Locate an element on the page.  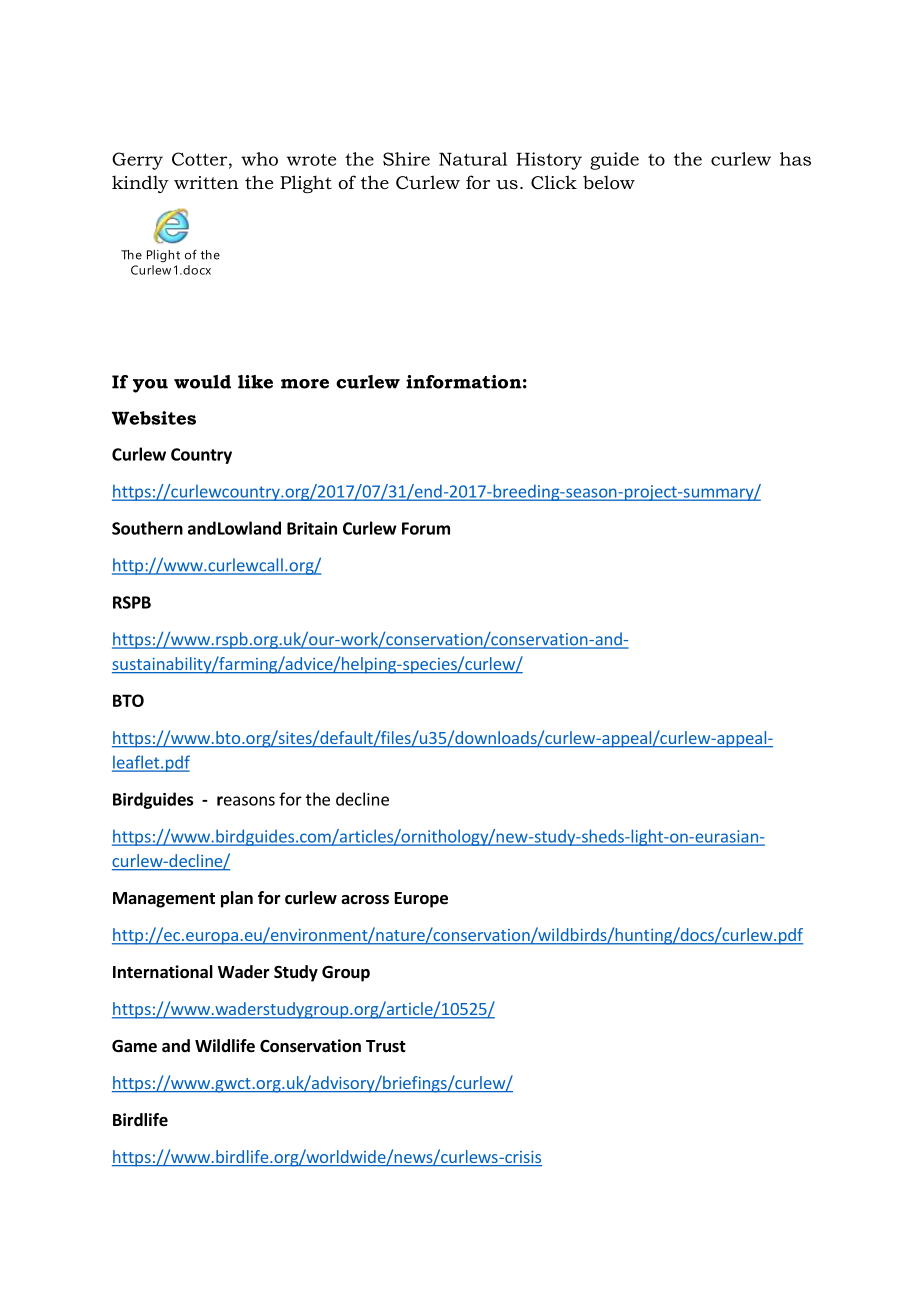
Wildlife is located at coordinates (225, 1046).
